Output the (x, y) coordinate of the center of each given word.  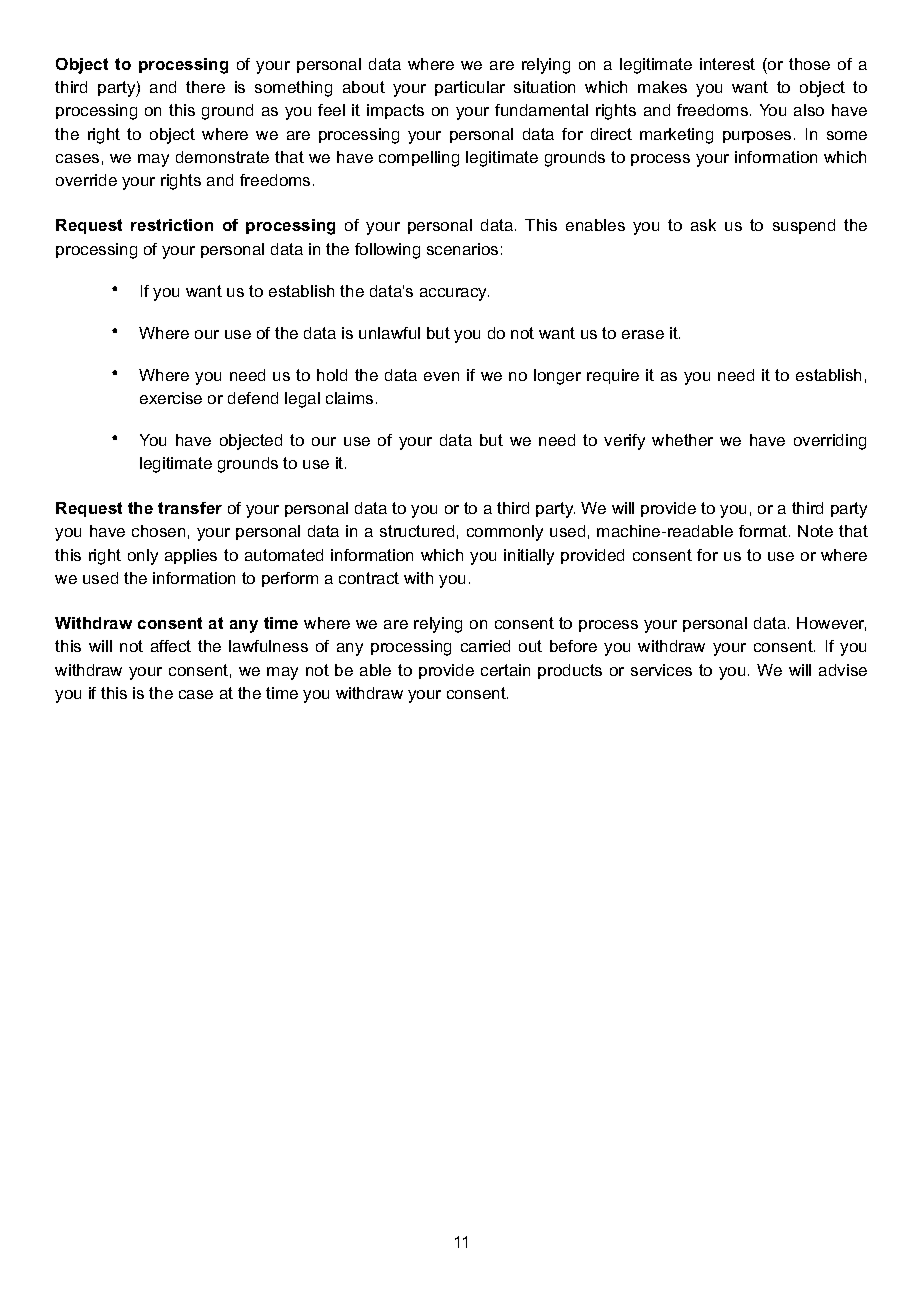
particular (470, 88)
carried (485, 646)
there (205, 87)
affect (171, 646)
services (661, 670)
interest (727, 64)
